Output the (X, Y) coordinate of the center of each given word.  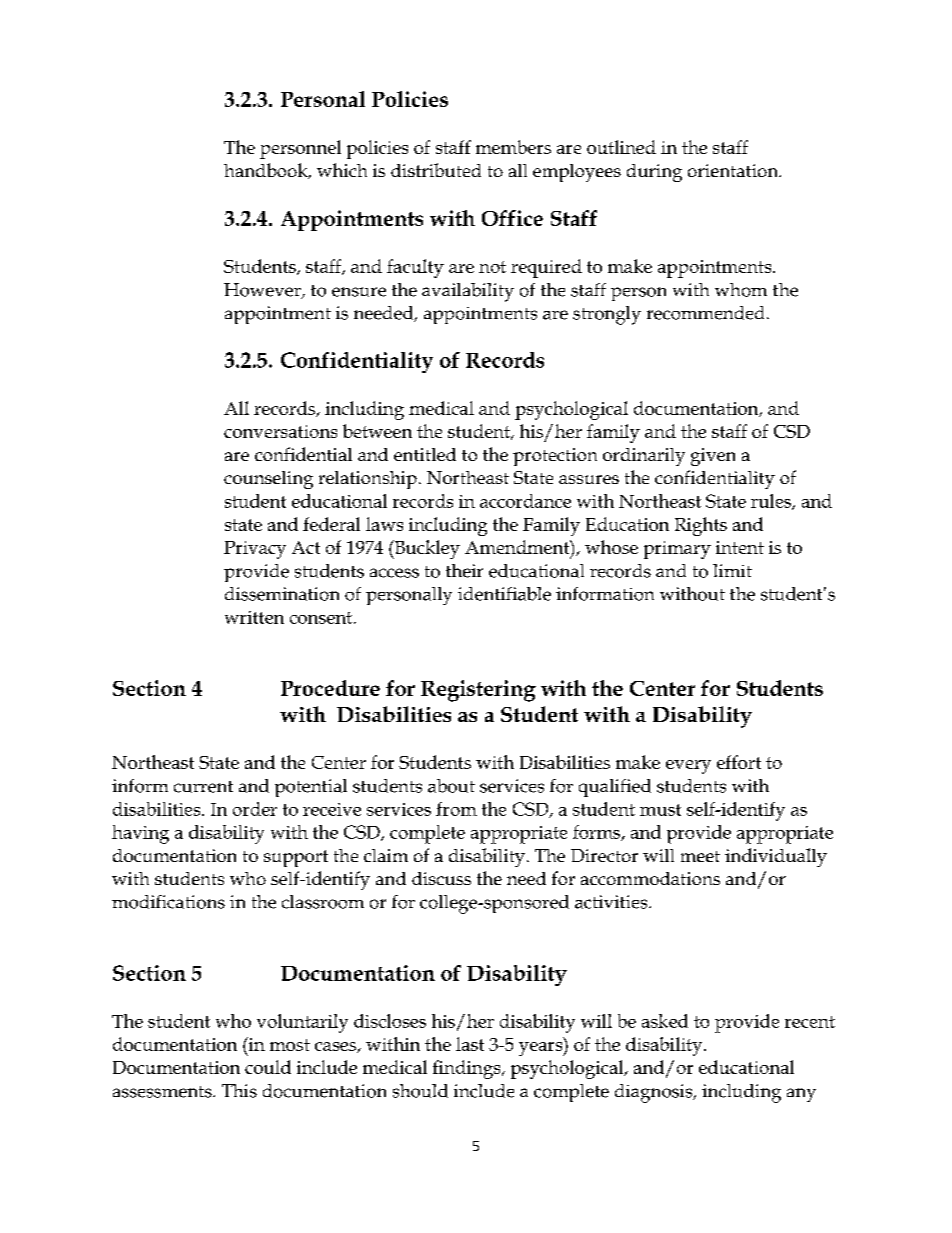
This (239, 1091)
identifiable (504, 594)
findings (468, 1069)
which (342, 170)
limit (732, 570)
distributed (436, 170)
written (254, 617)
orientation (734, 170)
